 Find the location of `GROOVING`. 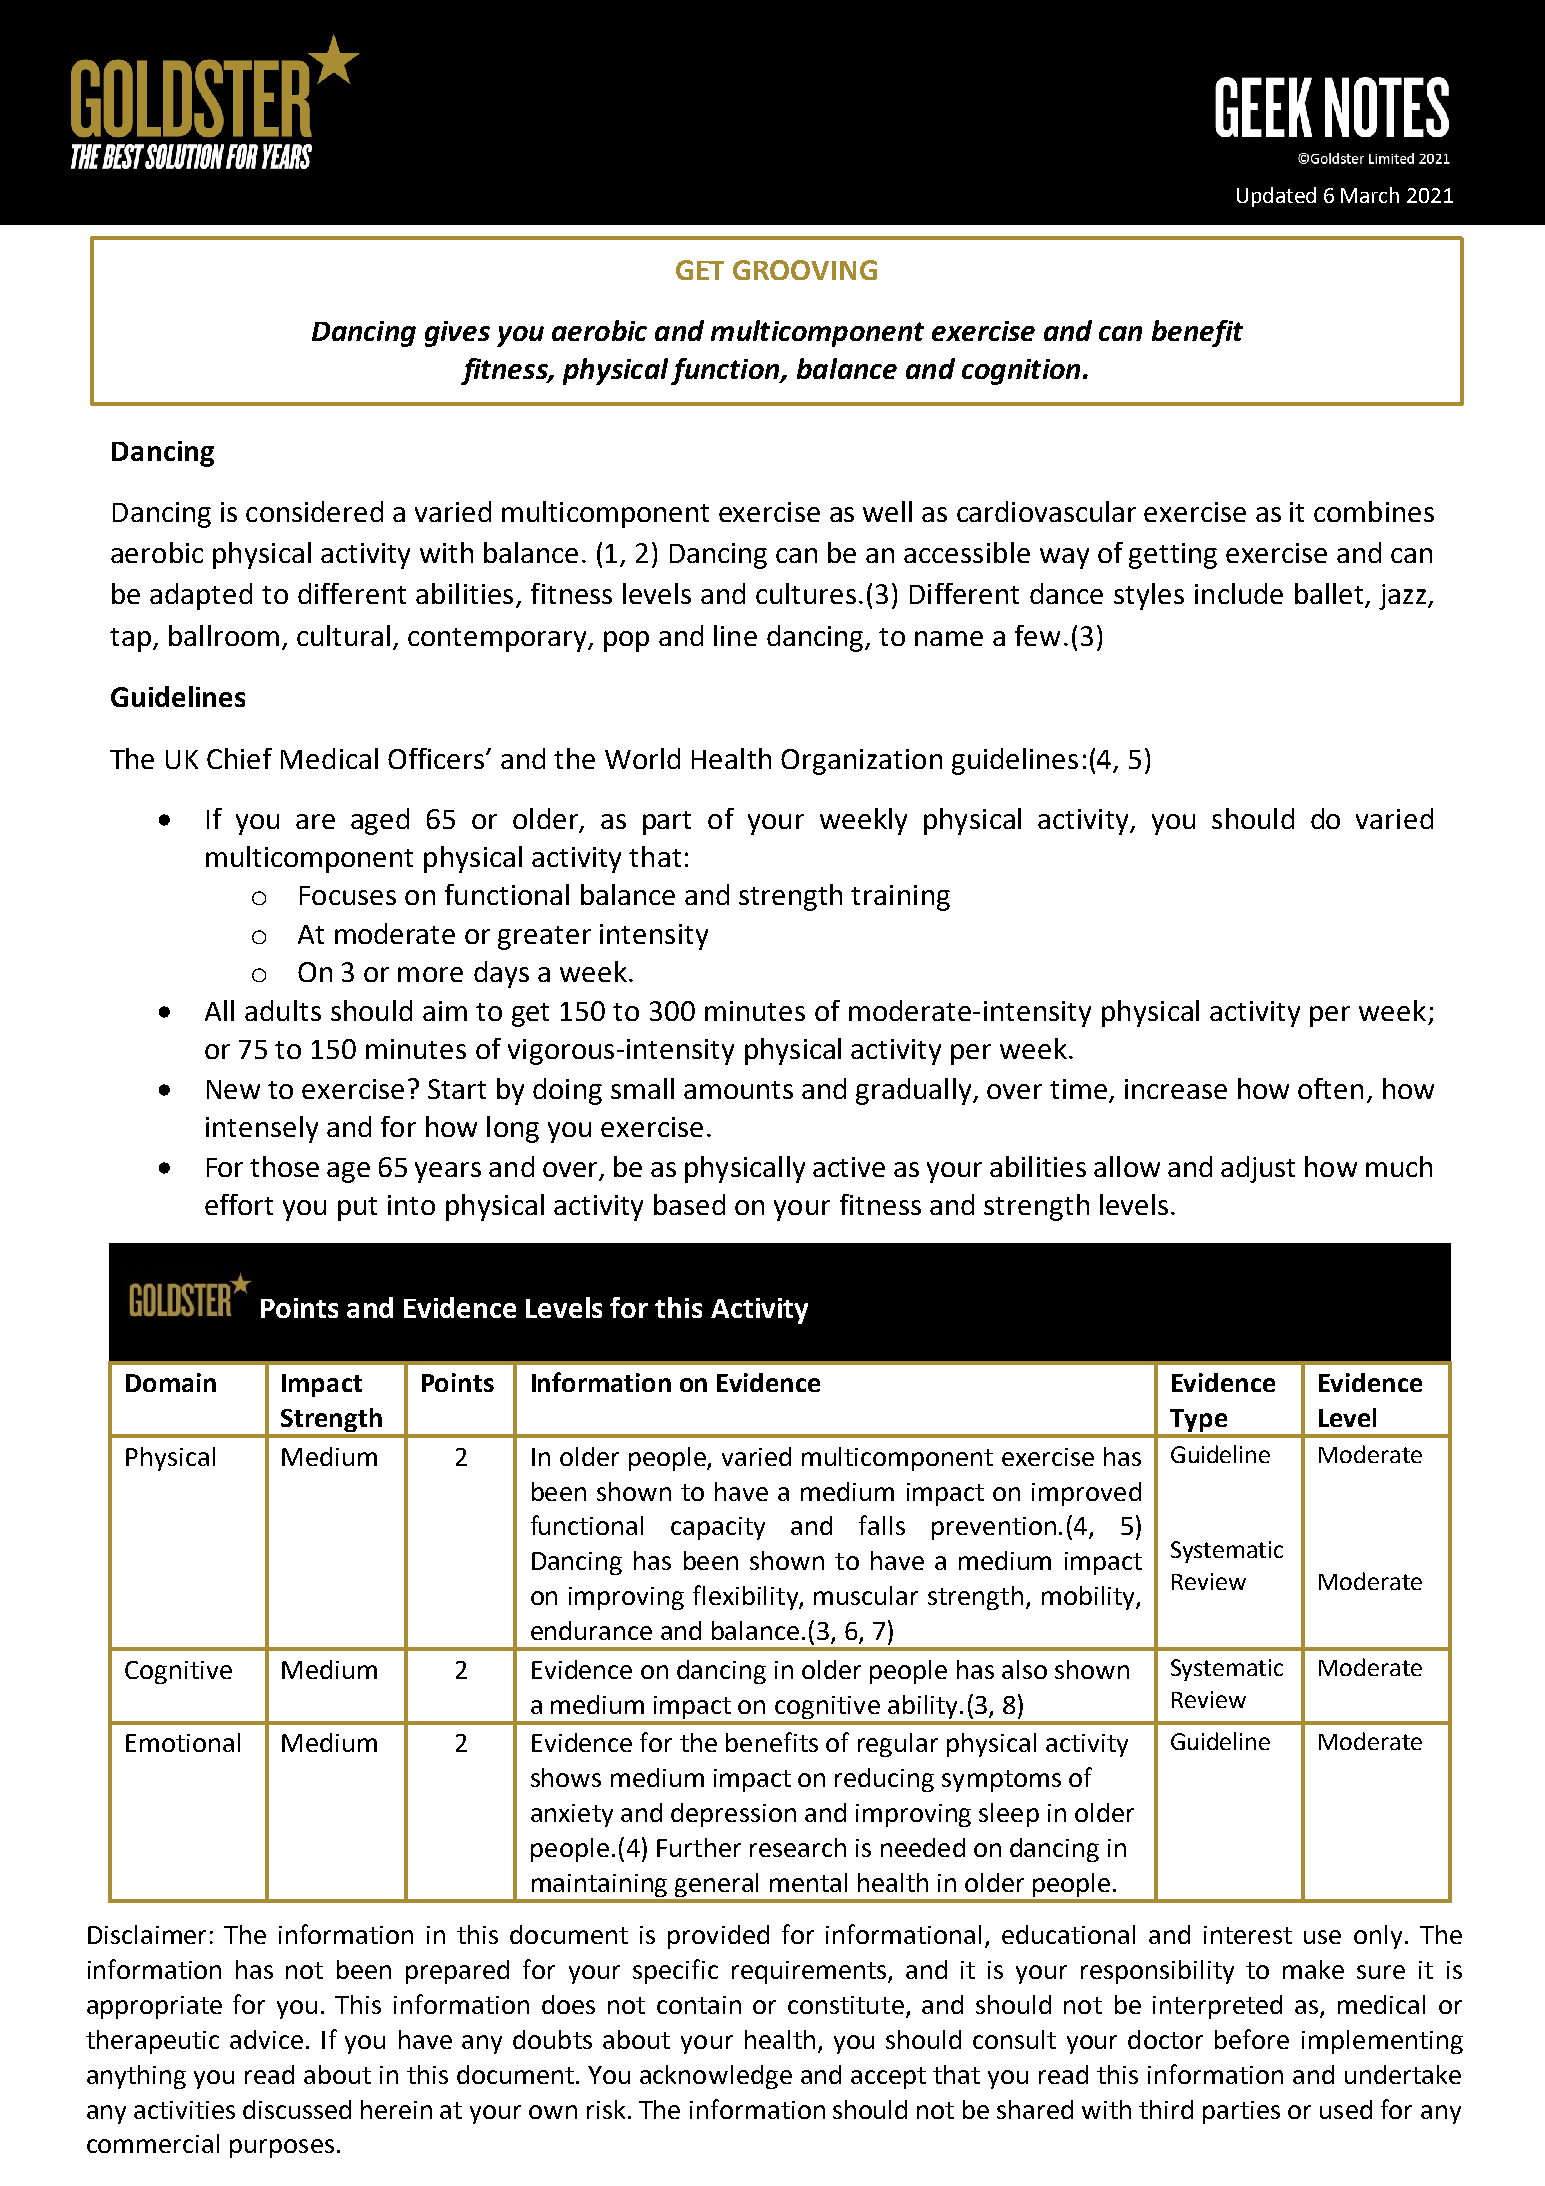

GROOVING is located at coordinates (805, 270).
